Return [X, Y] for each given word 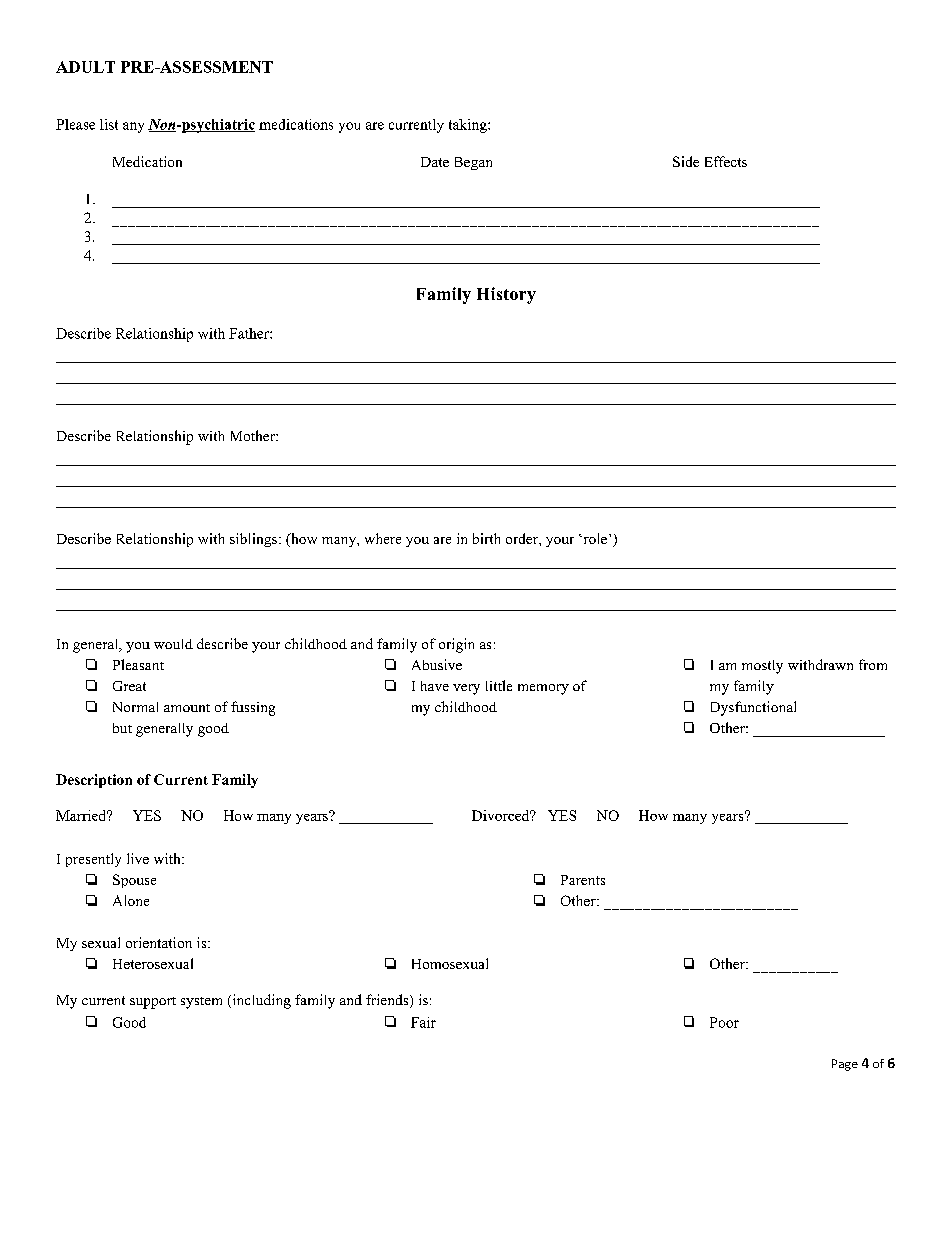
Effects [726, 161]
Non [162, 125]
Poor [724, 1022]
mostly [762, 667]
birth [486, 538]
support [153, 1003]
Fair [423, 1022]
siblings [253, 540]
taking [469, 126]
